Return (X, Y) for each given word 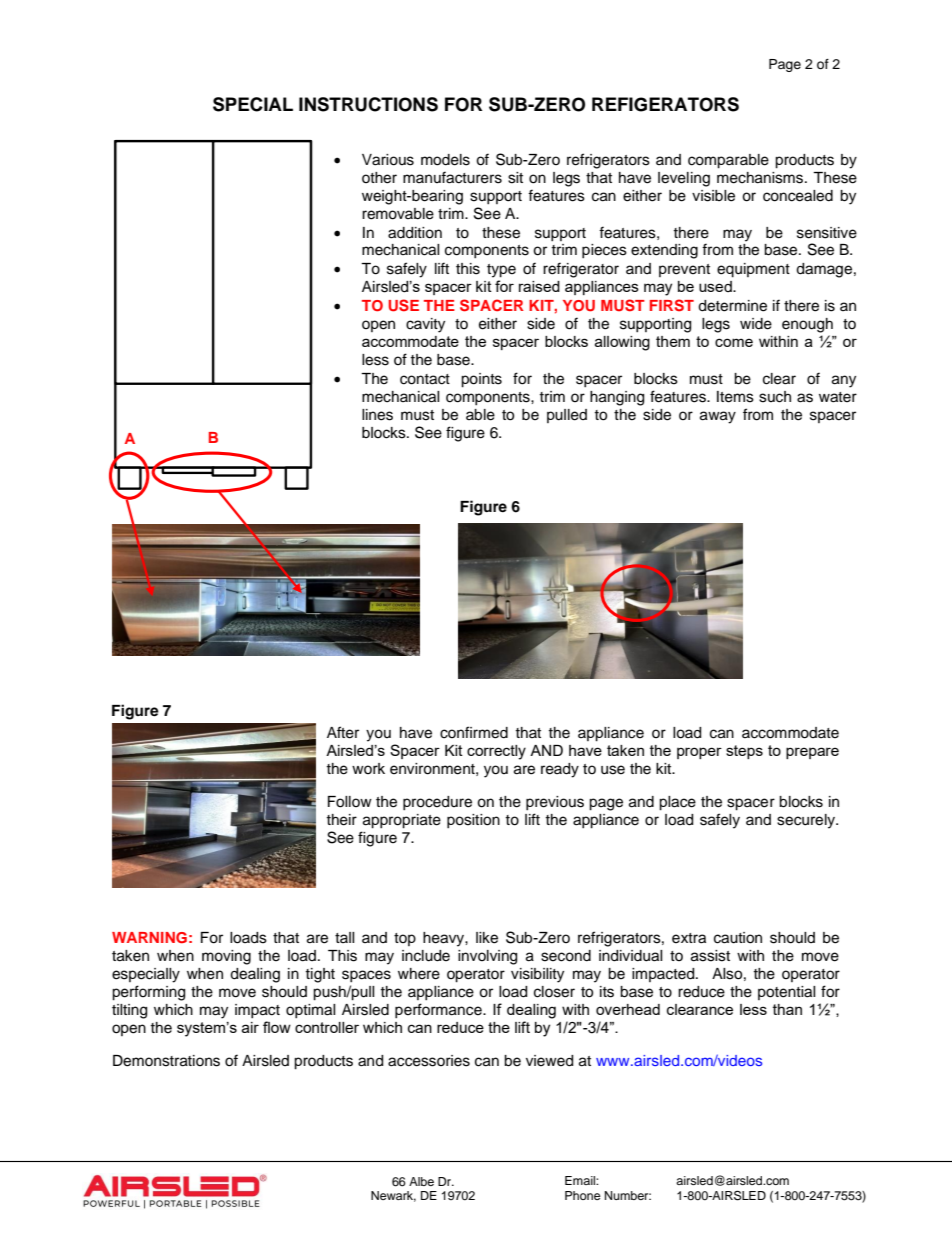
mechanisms (761, 178)
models (445, 160)
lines (377, 415)
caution (738, 938)
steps (744, 752)
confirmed (474, 732)
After (343, 732)
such (775, 397)
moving (226, 957)
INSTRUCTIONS (368, 104)
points (481, 380)
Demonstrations (166, 1061)
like (487, 938)
